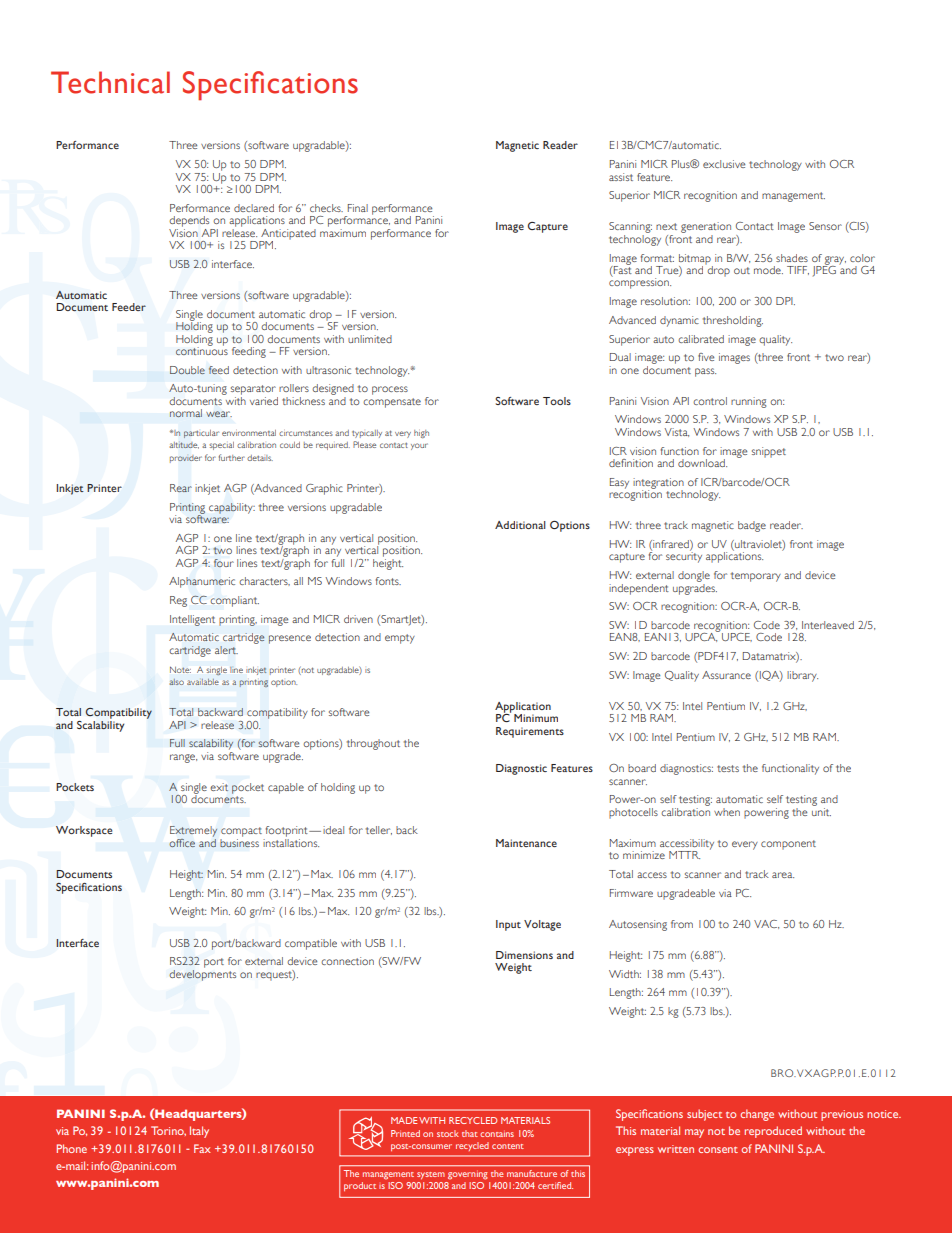 The width and height of the screenshot is (952, 1233). Describe the element at coordinates (110, 82) in the screenshot. I see `Technical` at that location.
